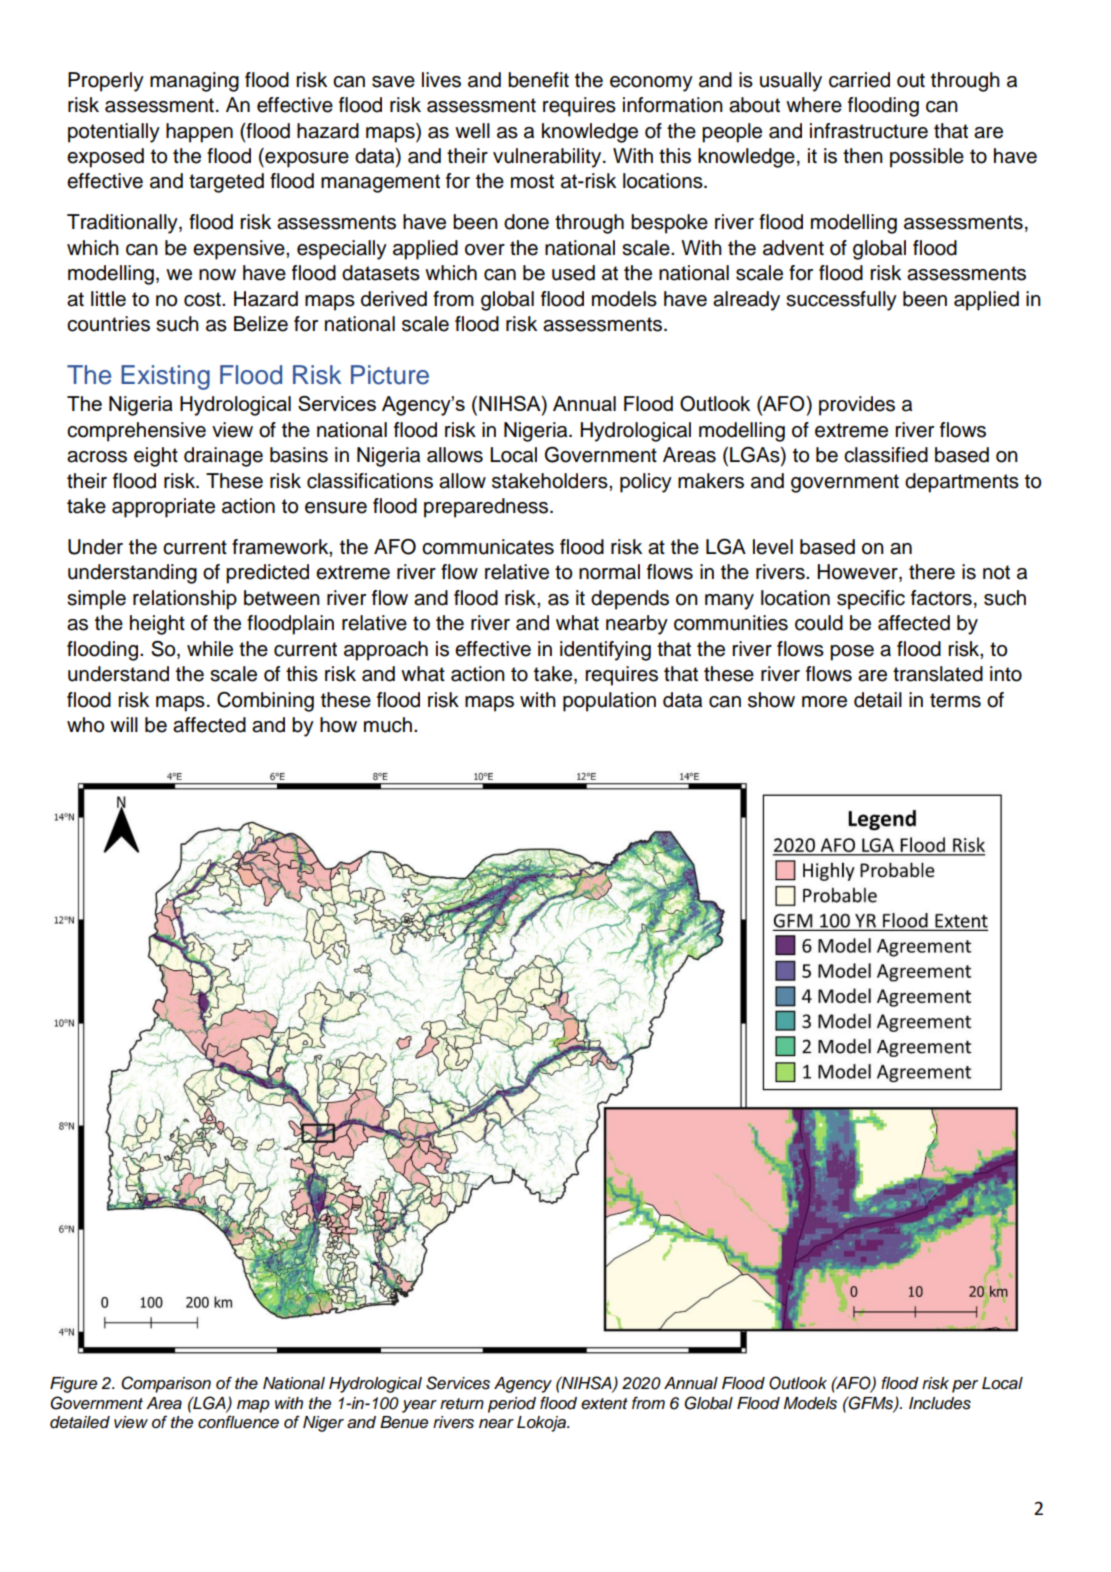 Image resolution: width=1111 pixels, height=1572 pixels. Describe the element at coordinates (238, 1422) in the screenshot. I see `confluence` at that location.
